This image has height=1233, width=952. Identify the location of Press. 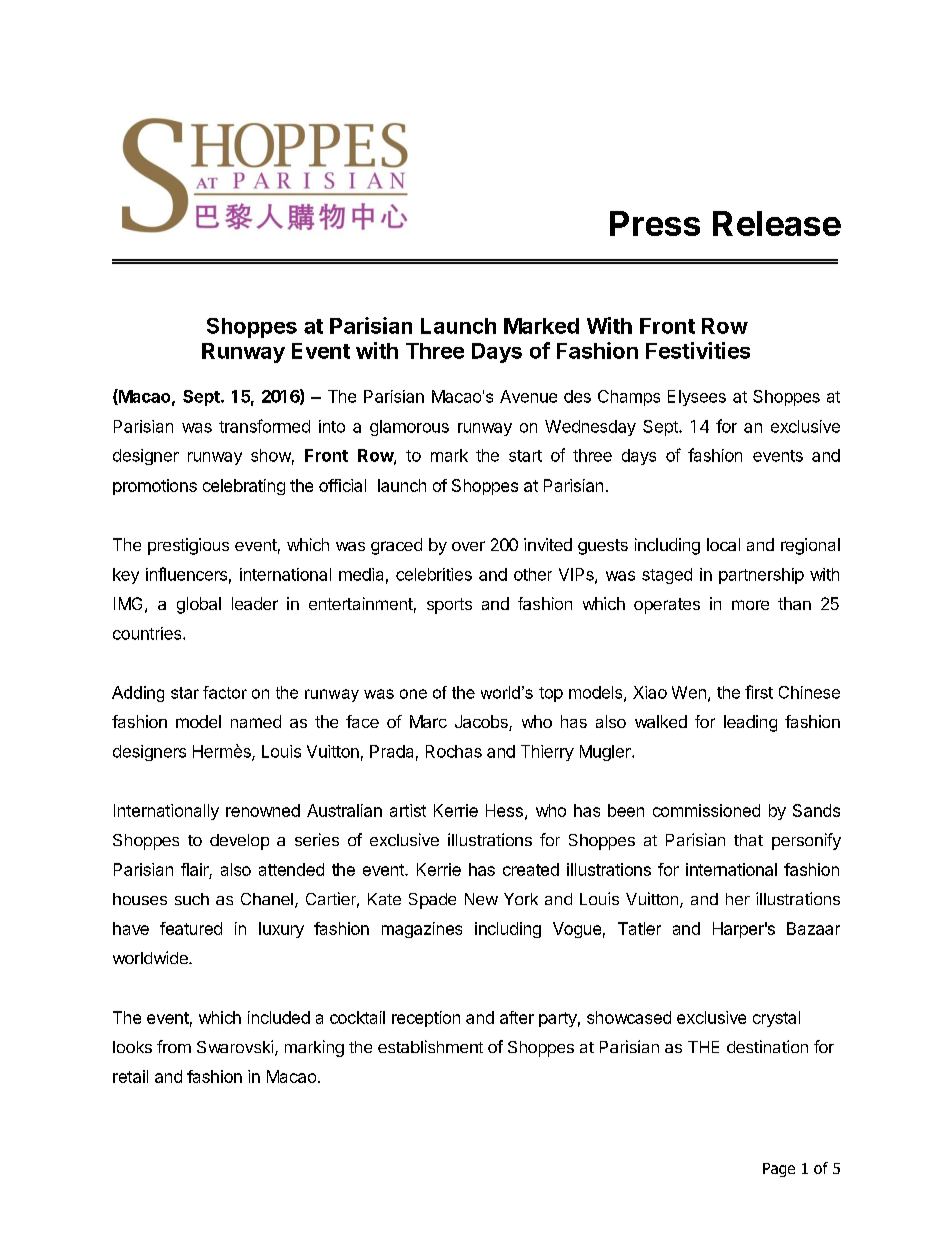
(655, 223).
